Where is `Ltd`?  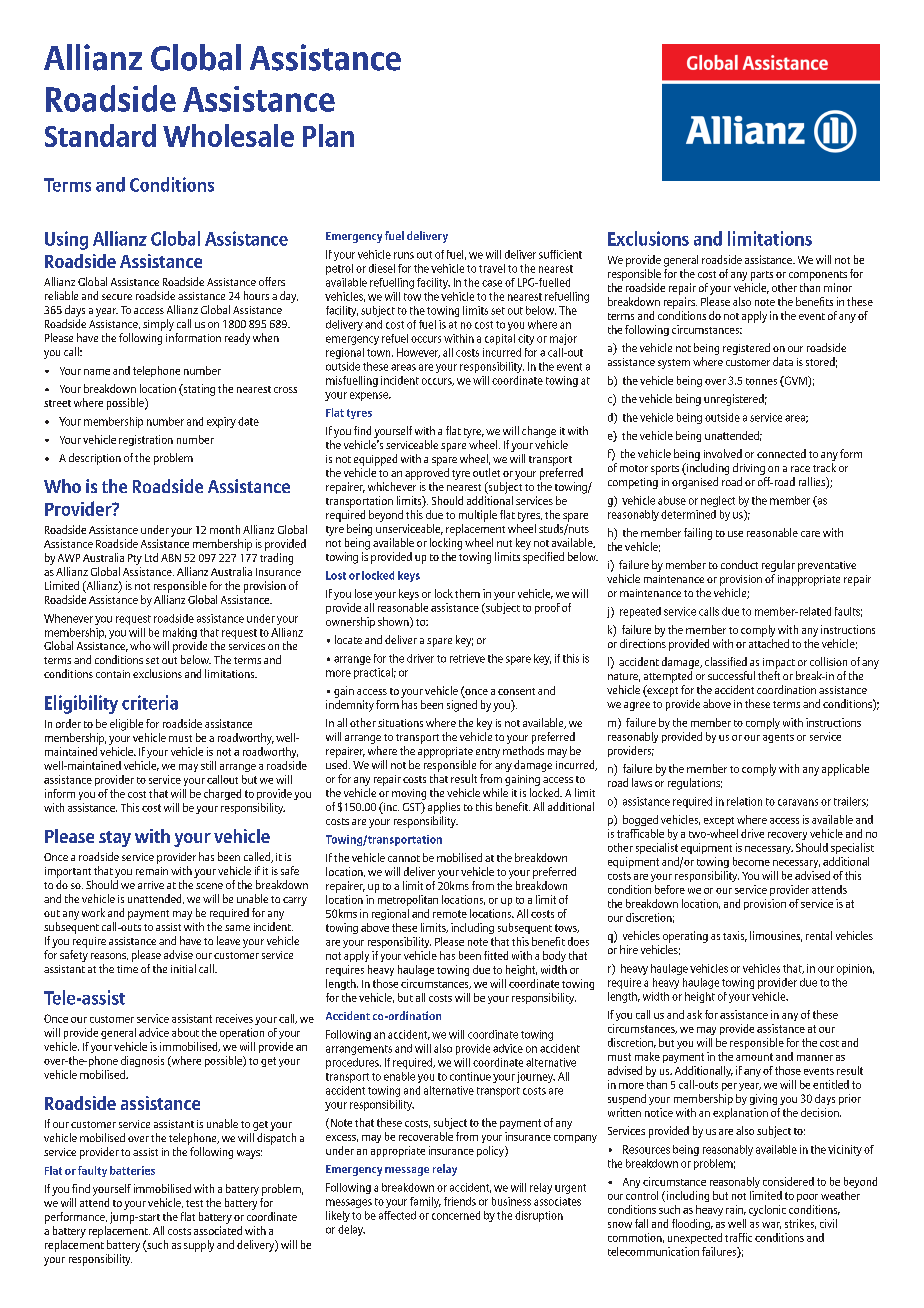
Ltd is located at coordinates (151, 557).
